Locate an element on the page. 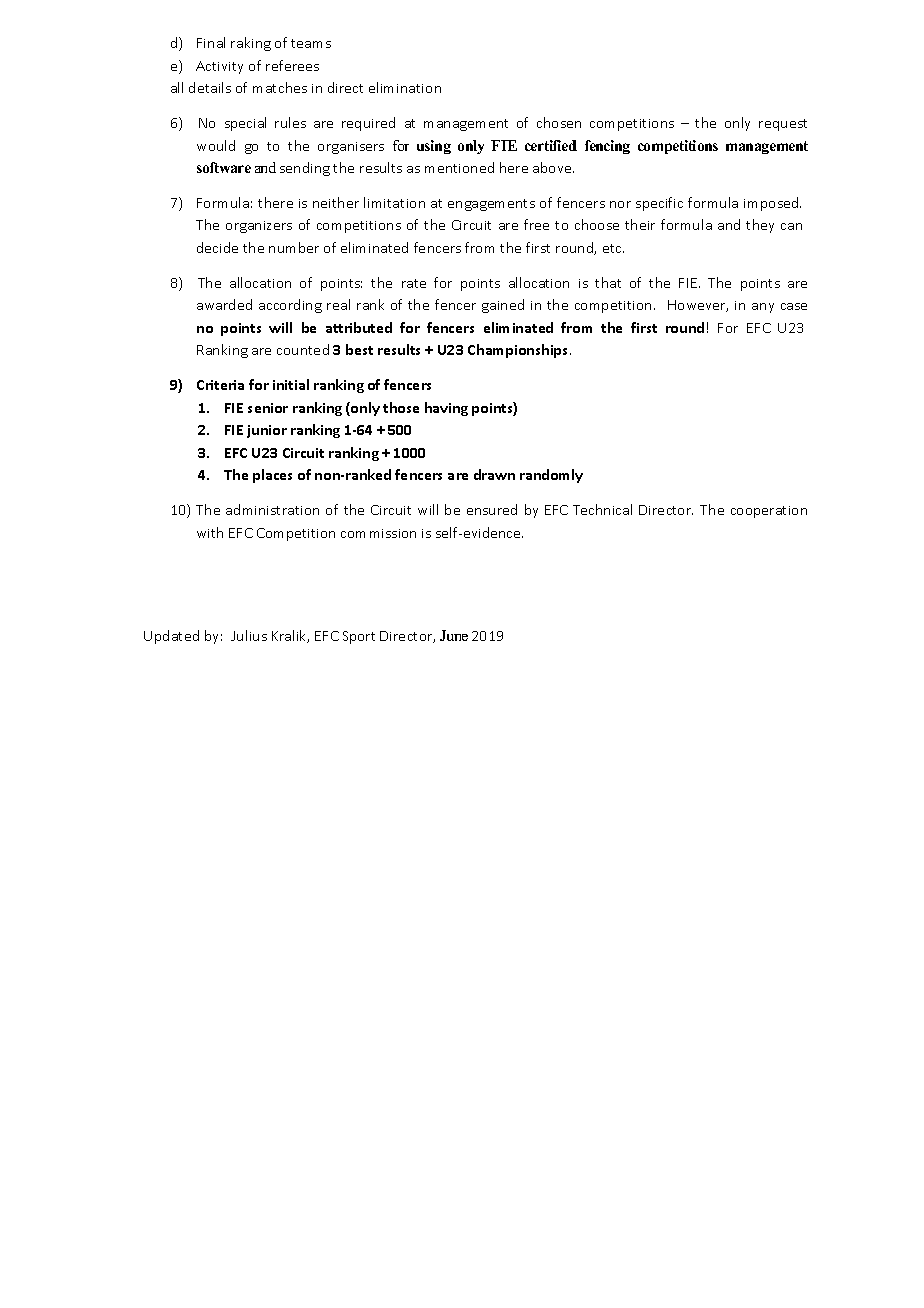 The width and height of the image is (924, 1308). request is located at coordinates (783, 125).
